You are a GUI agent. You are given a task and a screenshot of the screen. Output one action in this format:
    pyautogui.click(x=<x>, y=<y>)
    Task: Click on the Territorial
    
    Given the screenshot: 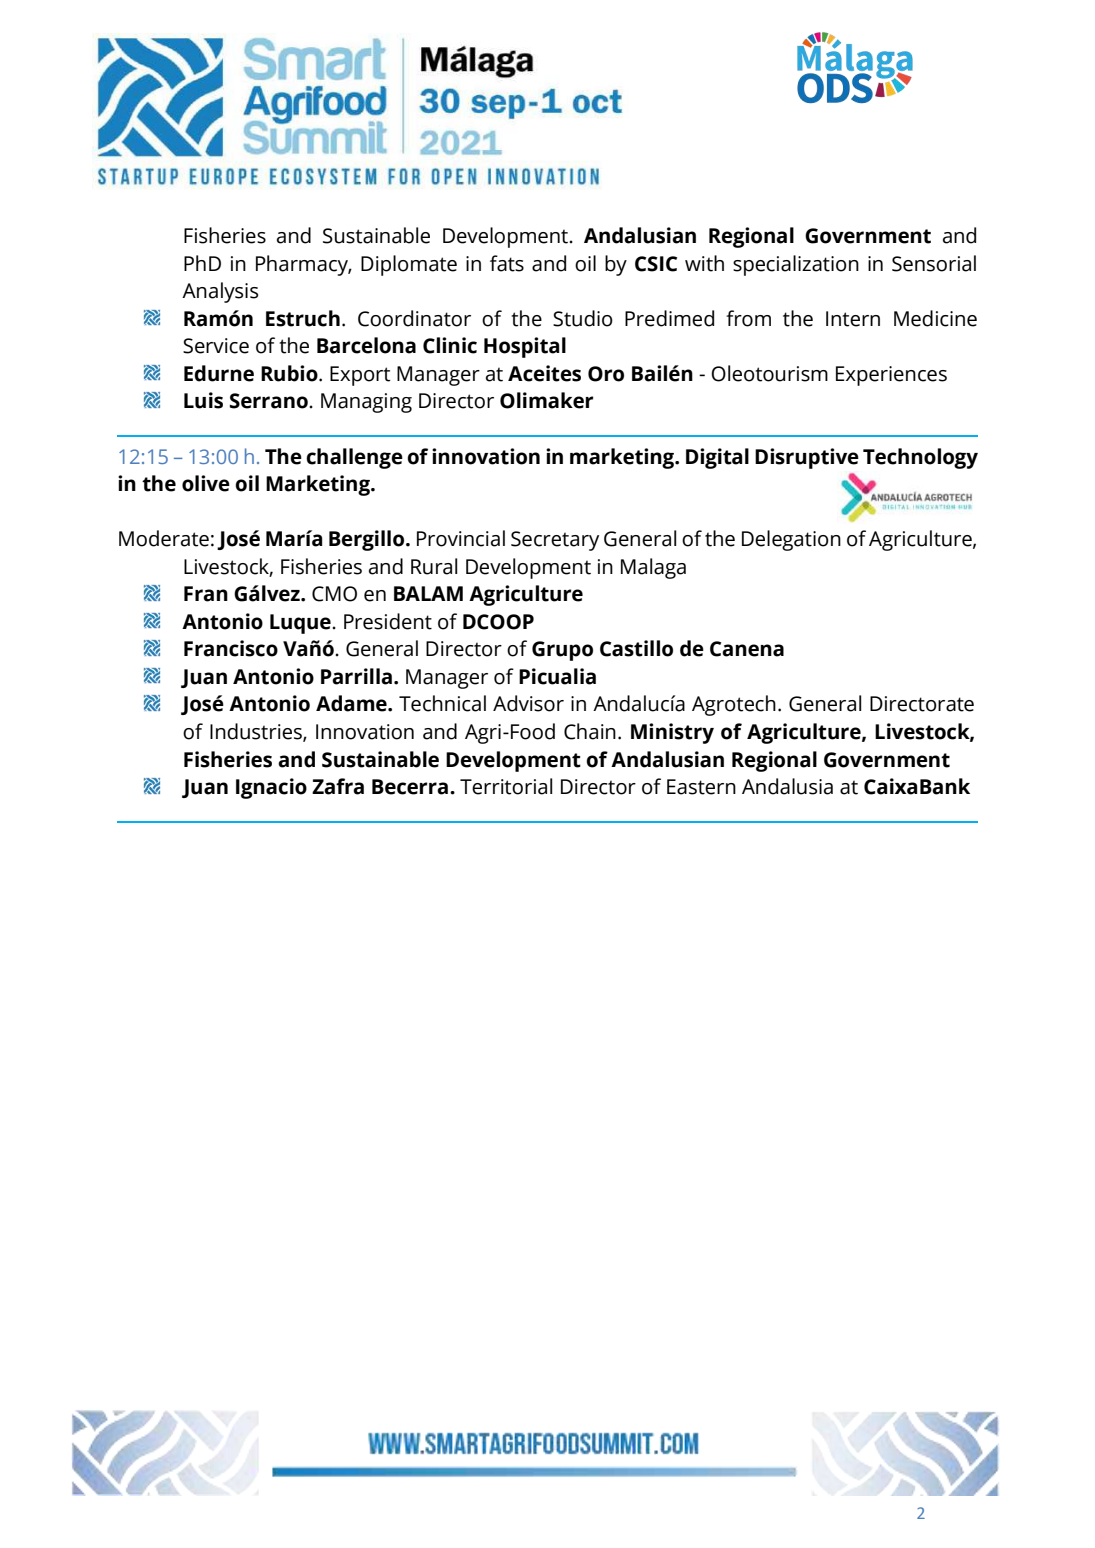 What is the action you would take?
    pyautogui.click(x=506, y=786)
